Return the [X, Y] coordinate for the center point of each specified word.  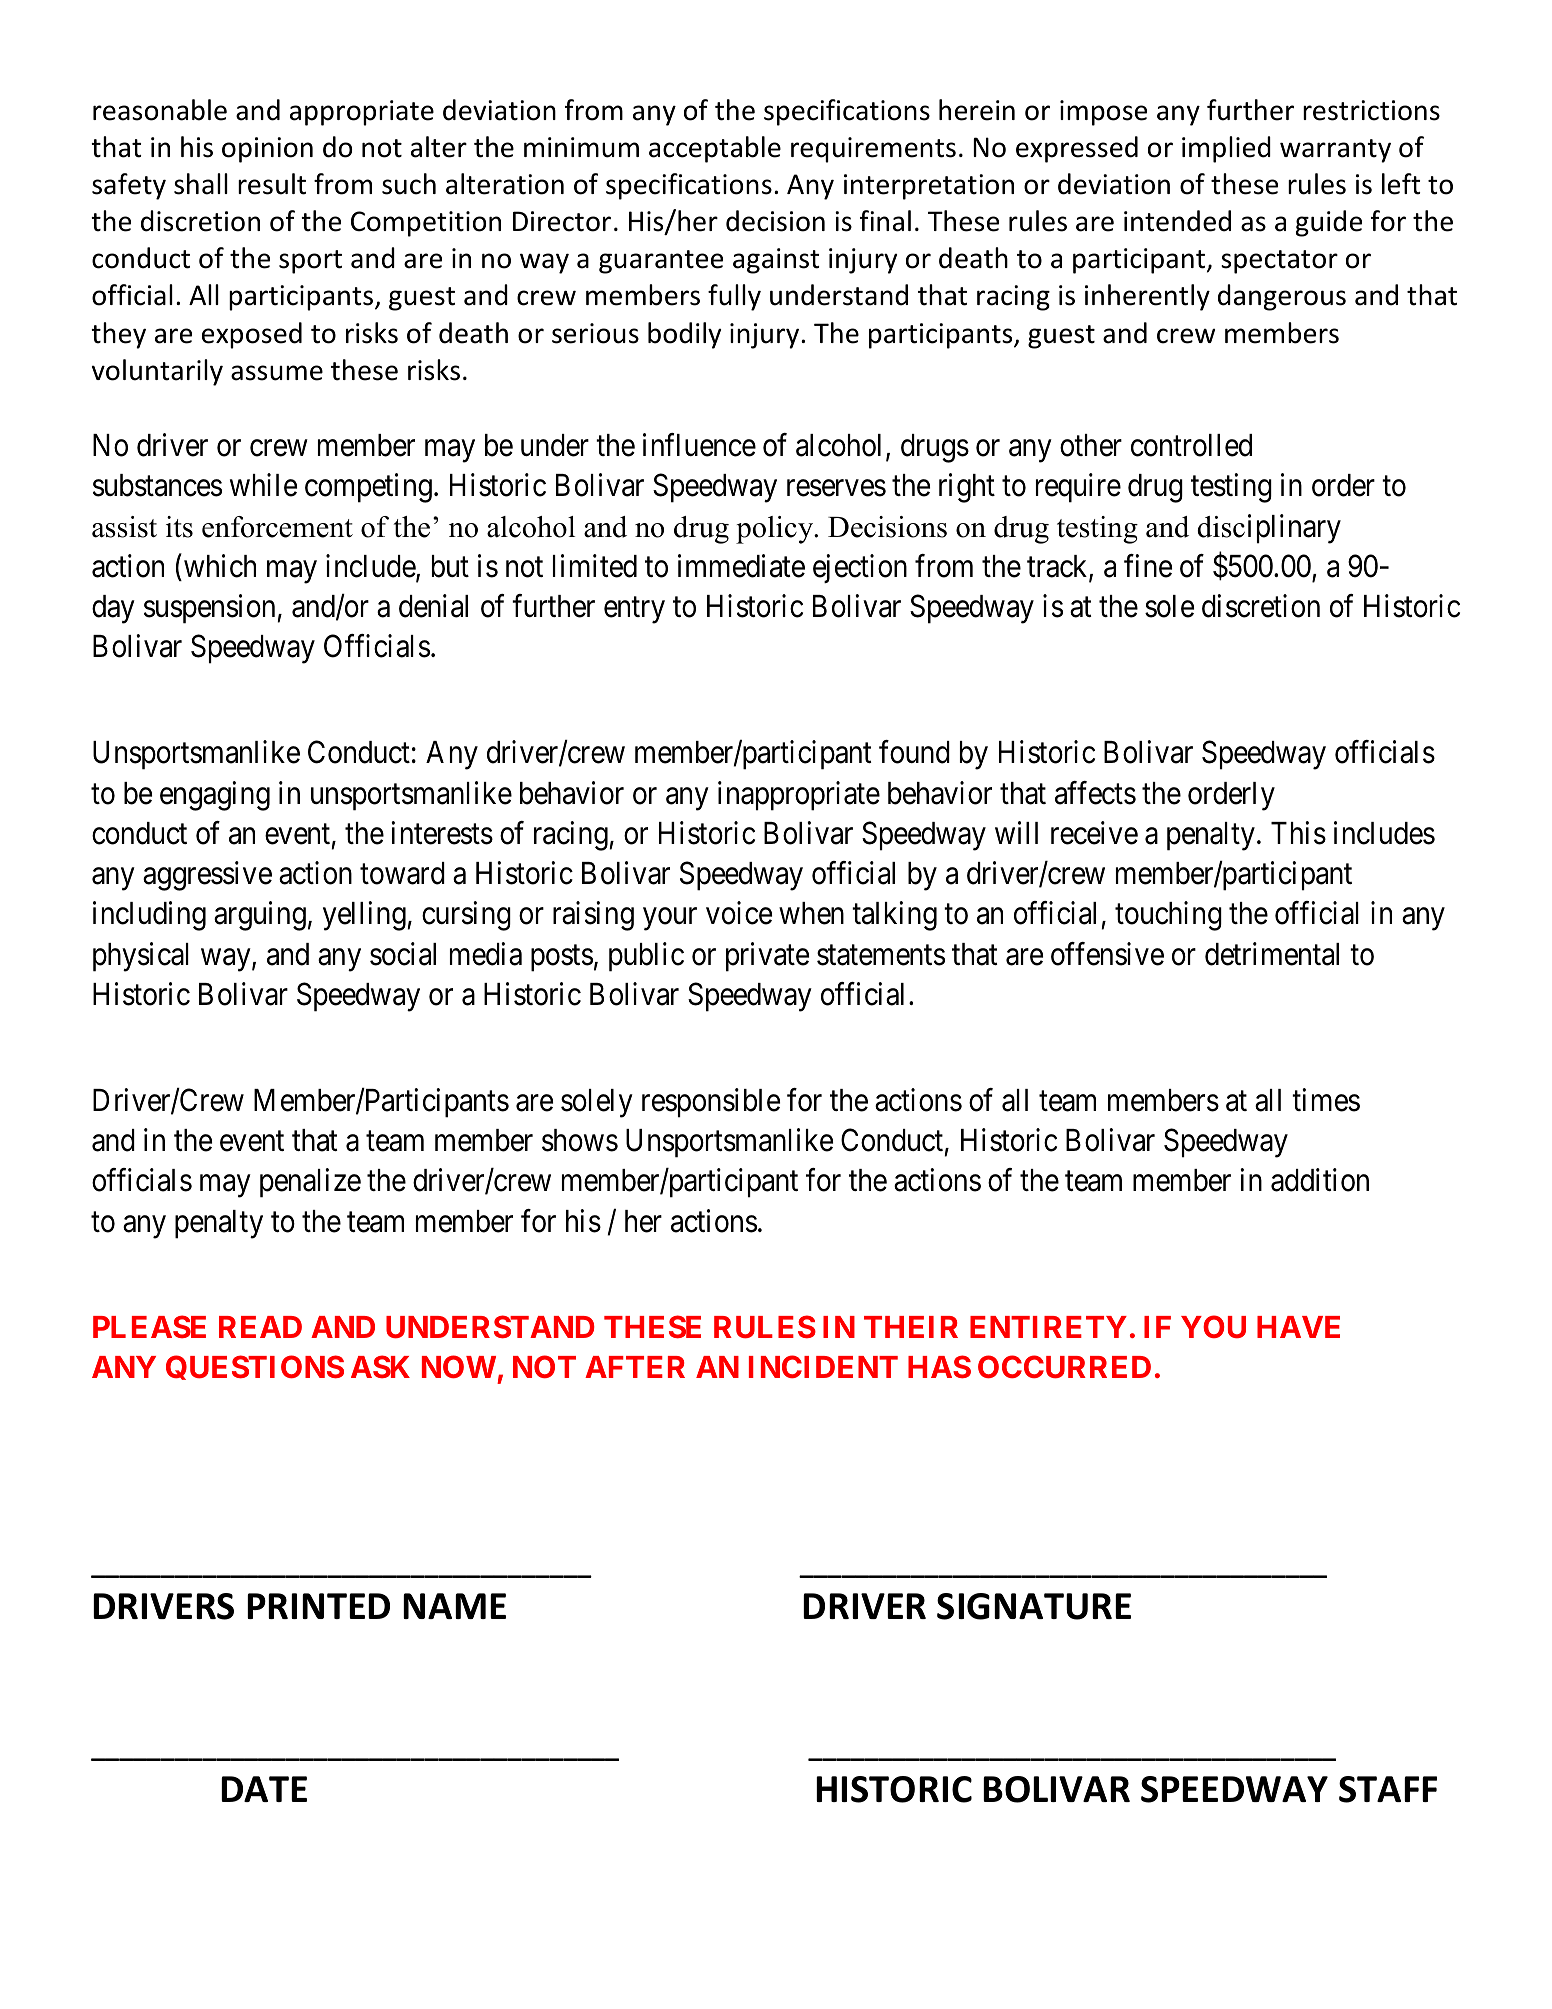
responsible [711, 1103]
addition [1320, 1180]
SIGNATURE [1034, 1606]
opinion [267, 150]
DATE [264, 1789]
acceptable [715, 149]
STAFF [1388, 1789]
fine [1148, 566]
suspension [211, 609]
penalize [310, 1183]
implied [1226, 149]
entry [634, 611]
